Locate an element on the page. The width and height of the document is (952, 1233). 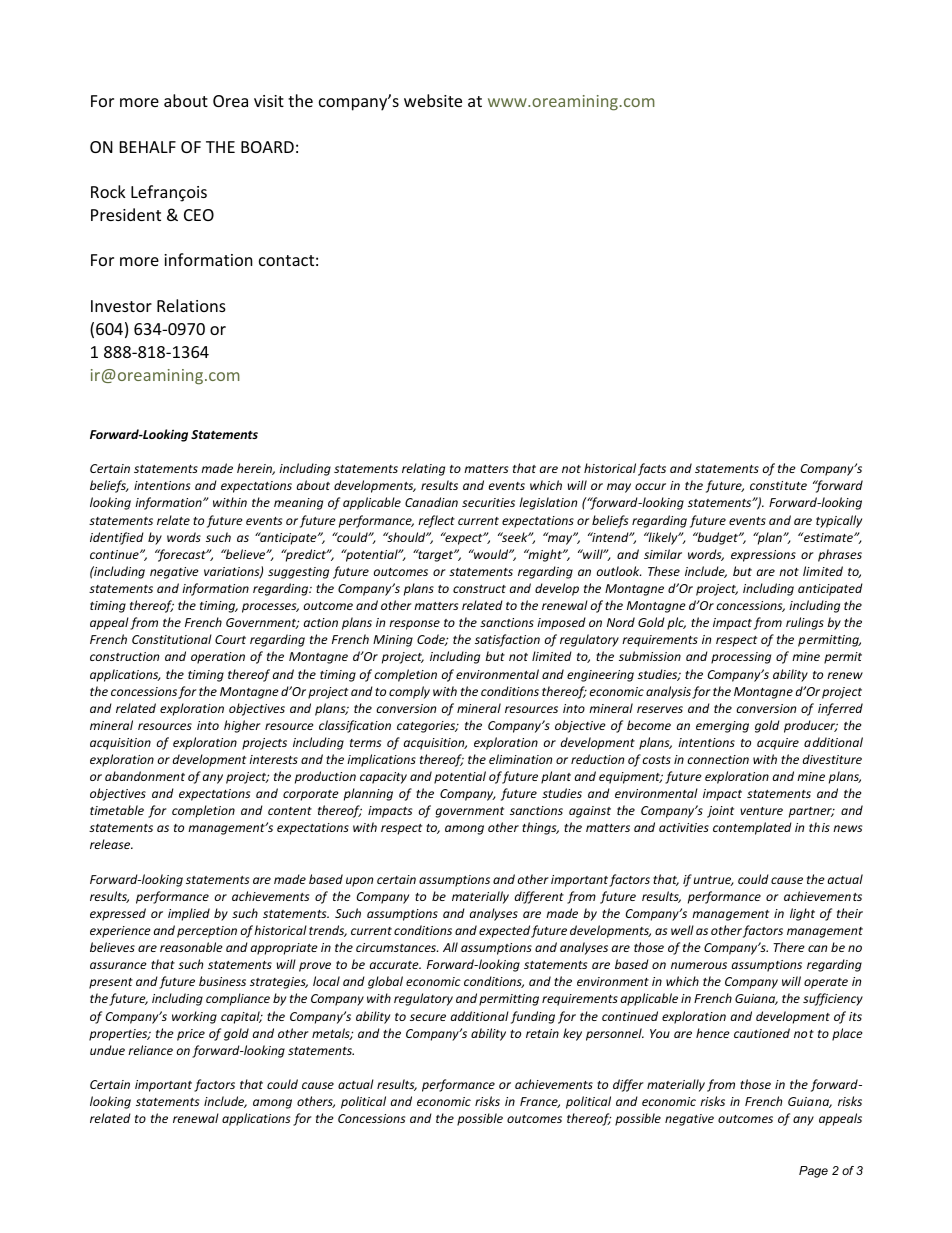
constitute is located at coordinates (778, 485).
